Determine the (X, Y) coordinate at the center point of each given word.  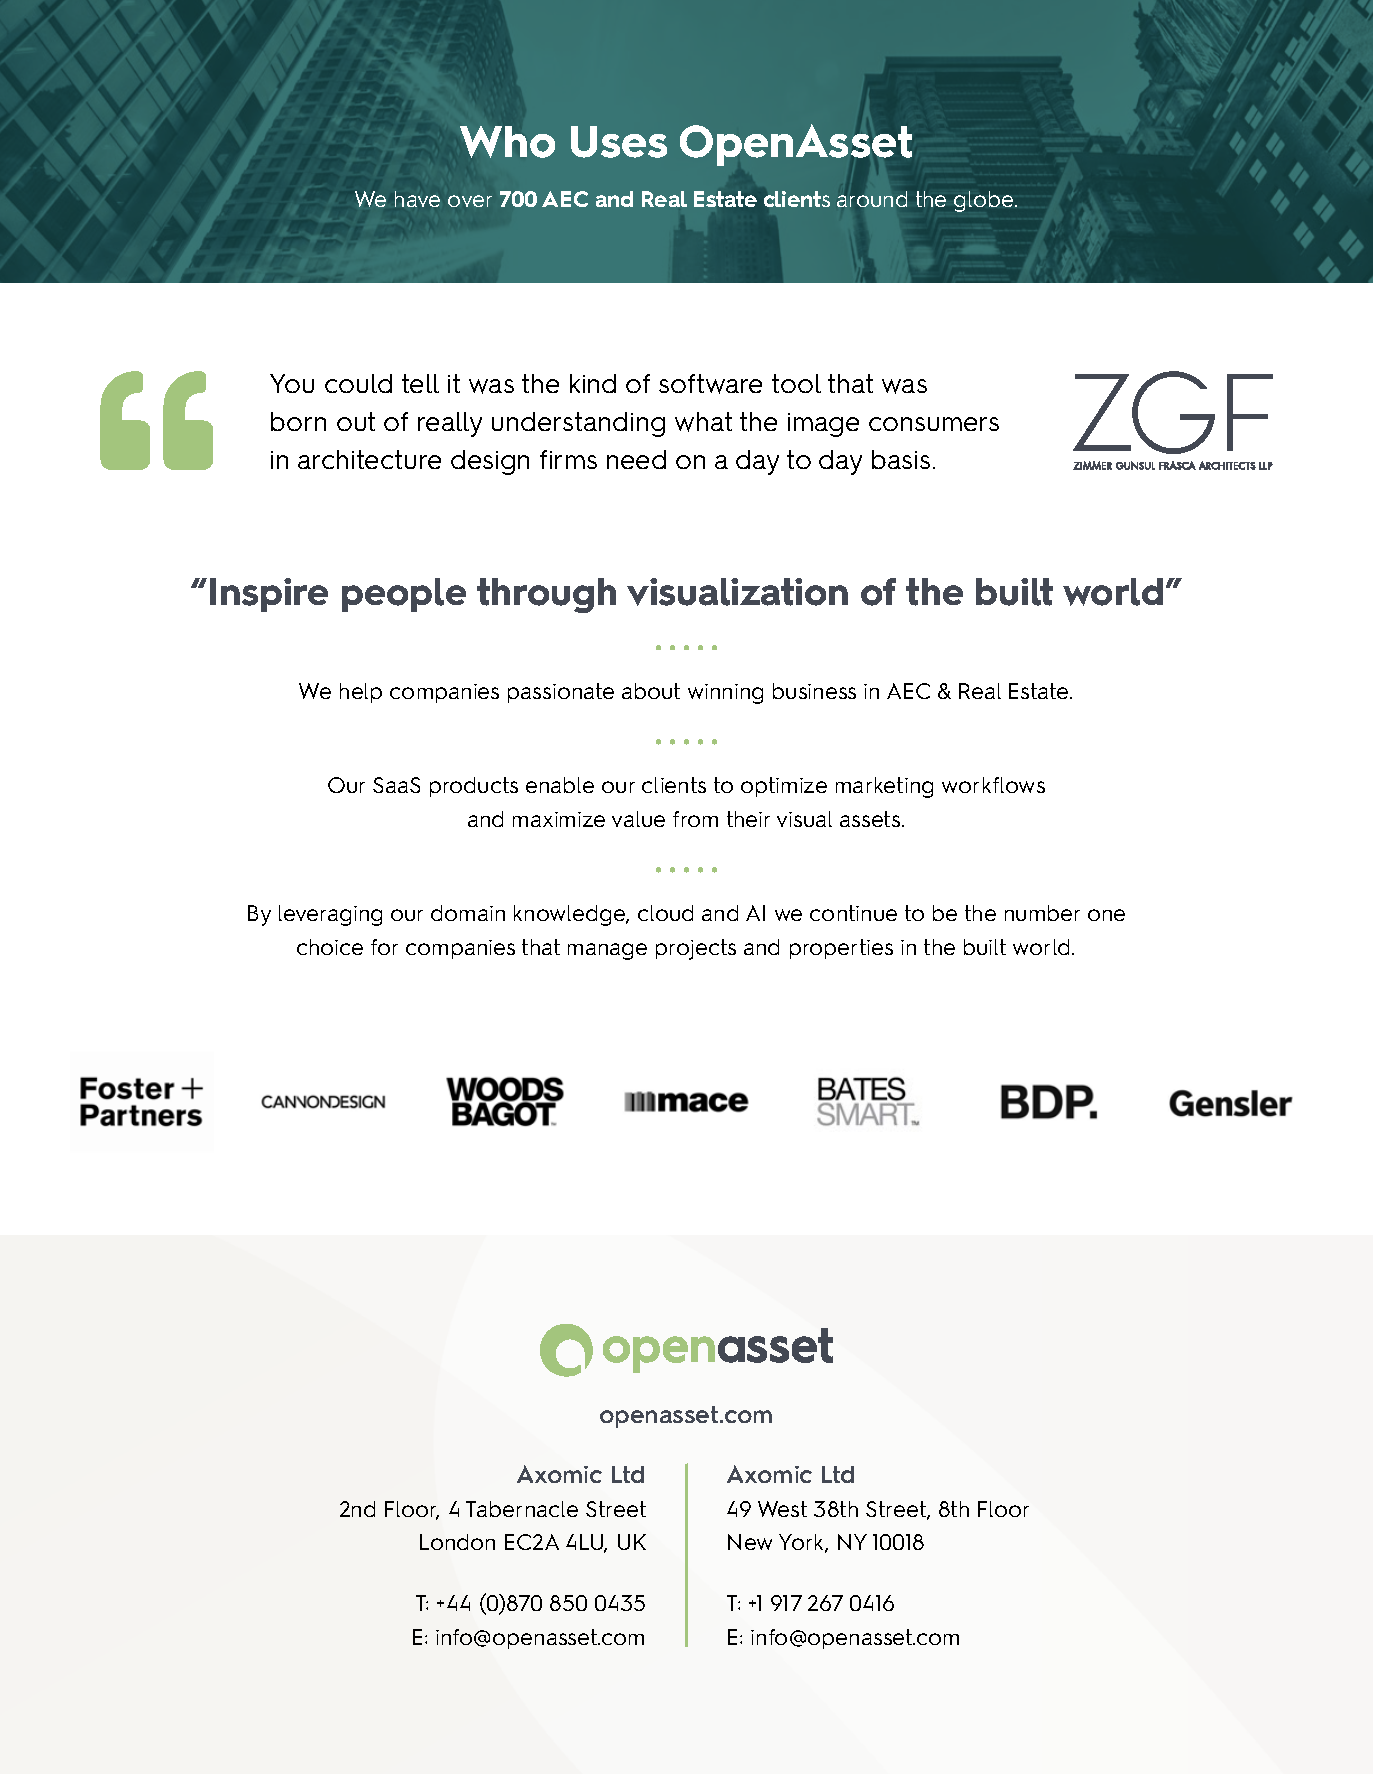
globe (985, 201)
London (457, 1542)
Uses (619, 142)
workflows (993, 785)
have (417, 199)
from (695, 819)
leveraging (330, 915)
